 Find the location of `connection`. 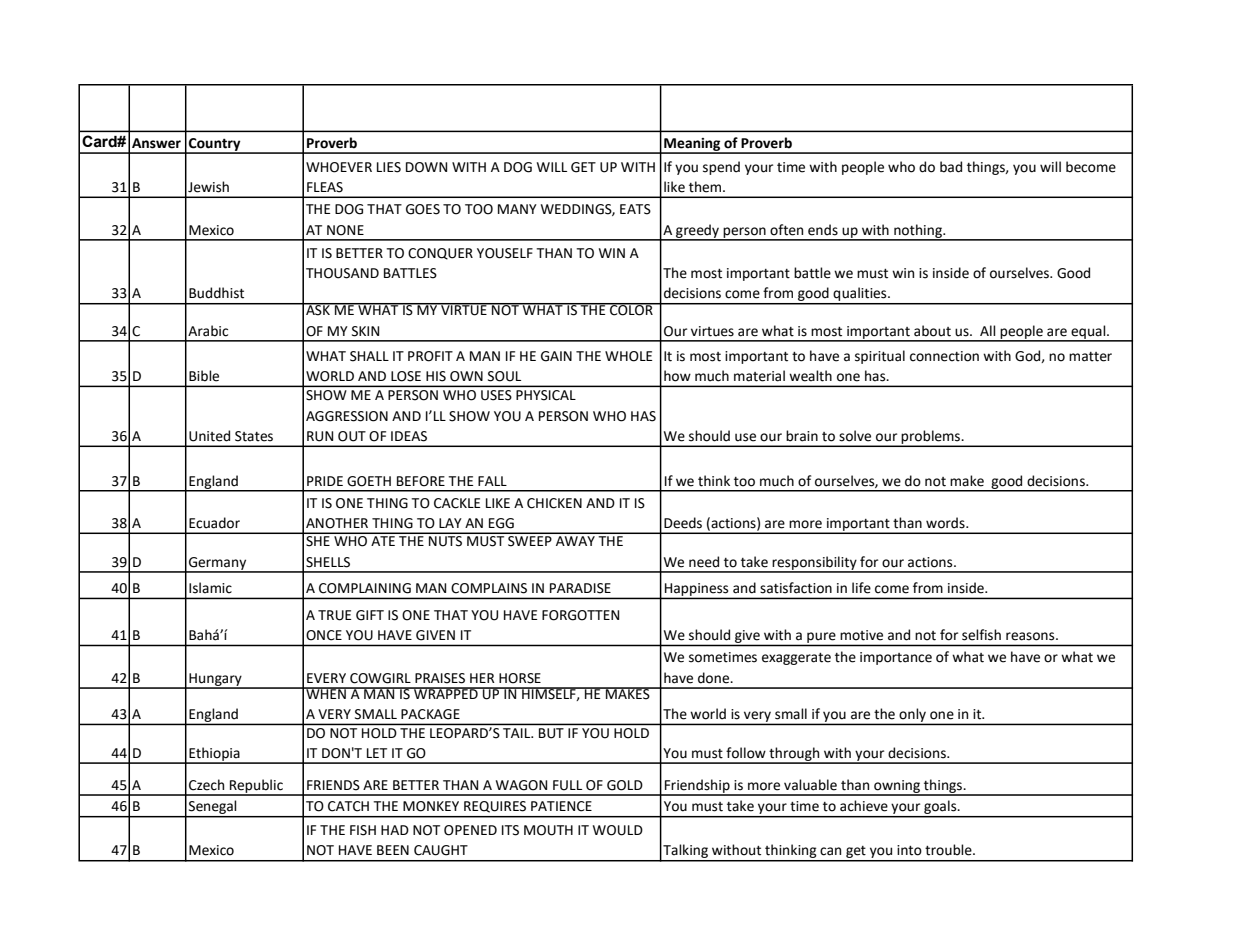

connection is located at coordinates (944, 356).
